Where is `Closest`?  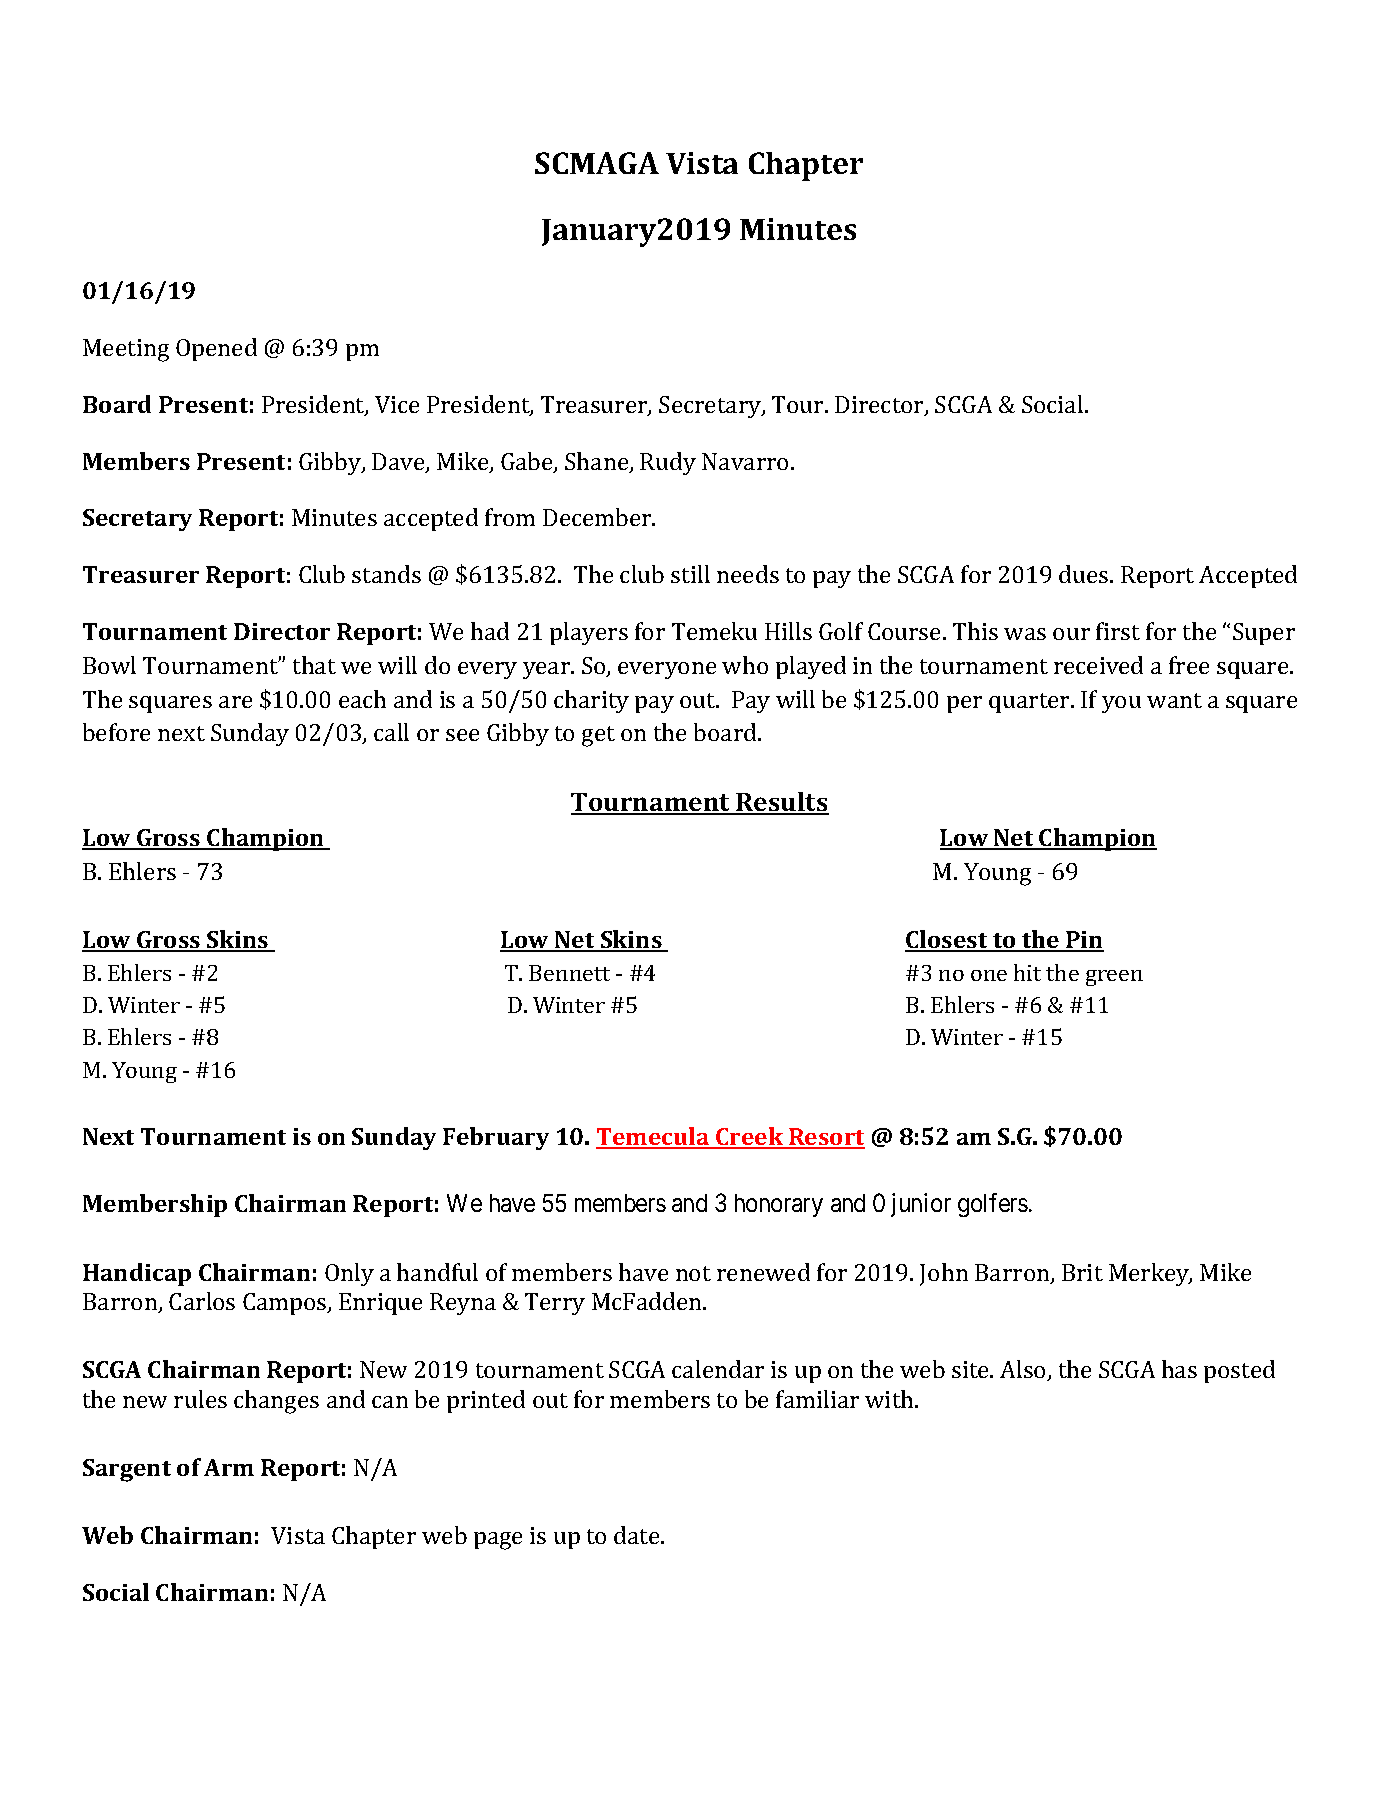 Closest is located at coordinates (947, 940).
